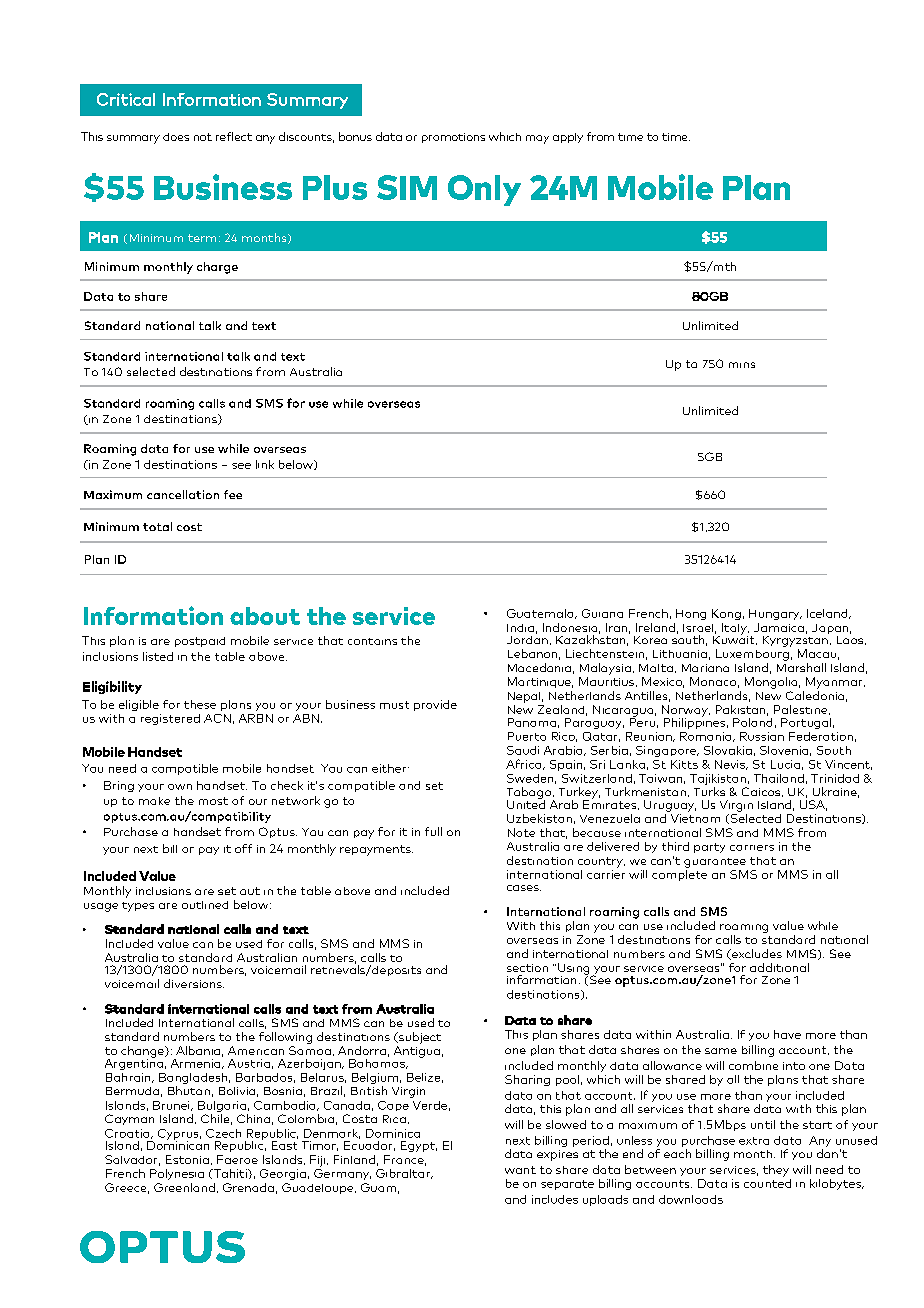  What do you see at coordinates (187, 1159) in the image?
I see `Estonia` at bounding box center [187, 1159].
